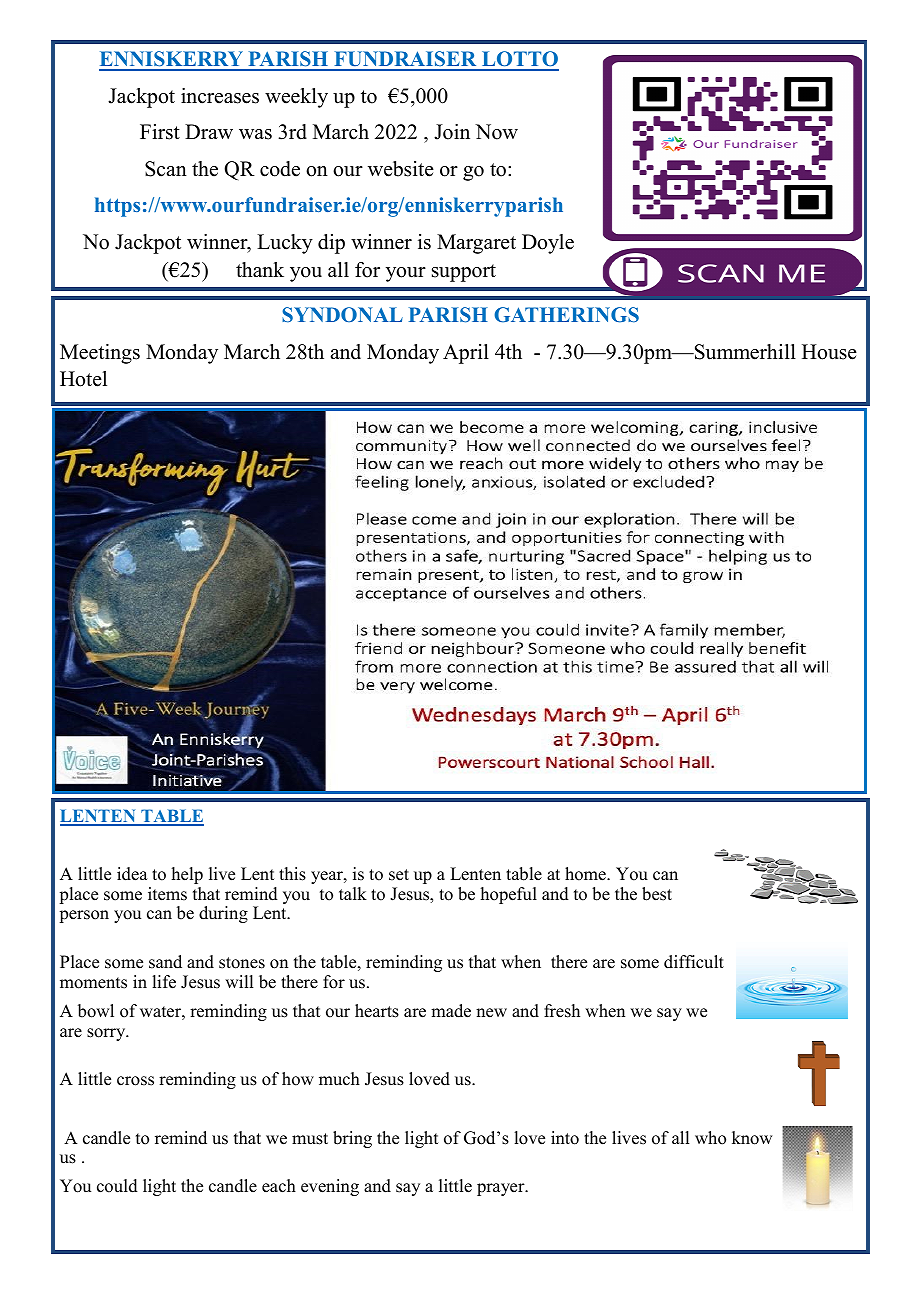 The image size is (924, 1308). What do you see at coordinates (829, 352) in the image?
I see `House` at bounding box center [829, 352].
